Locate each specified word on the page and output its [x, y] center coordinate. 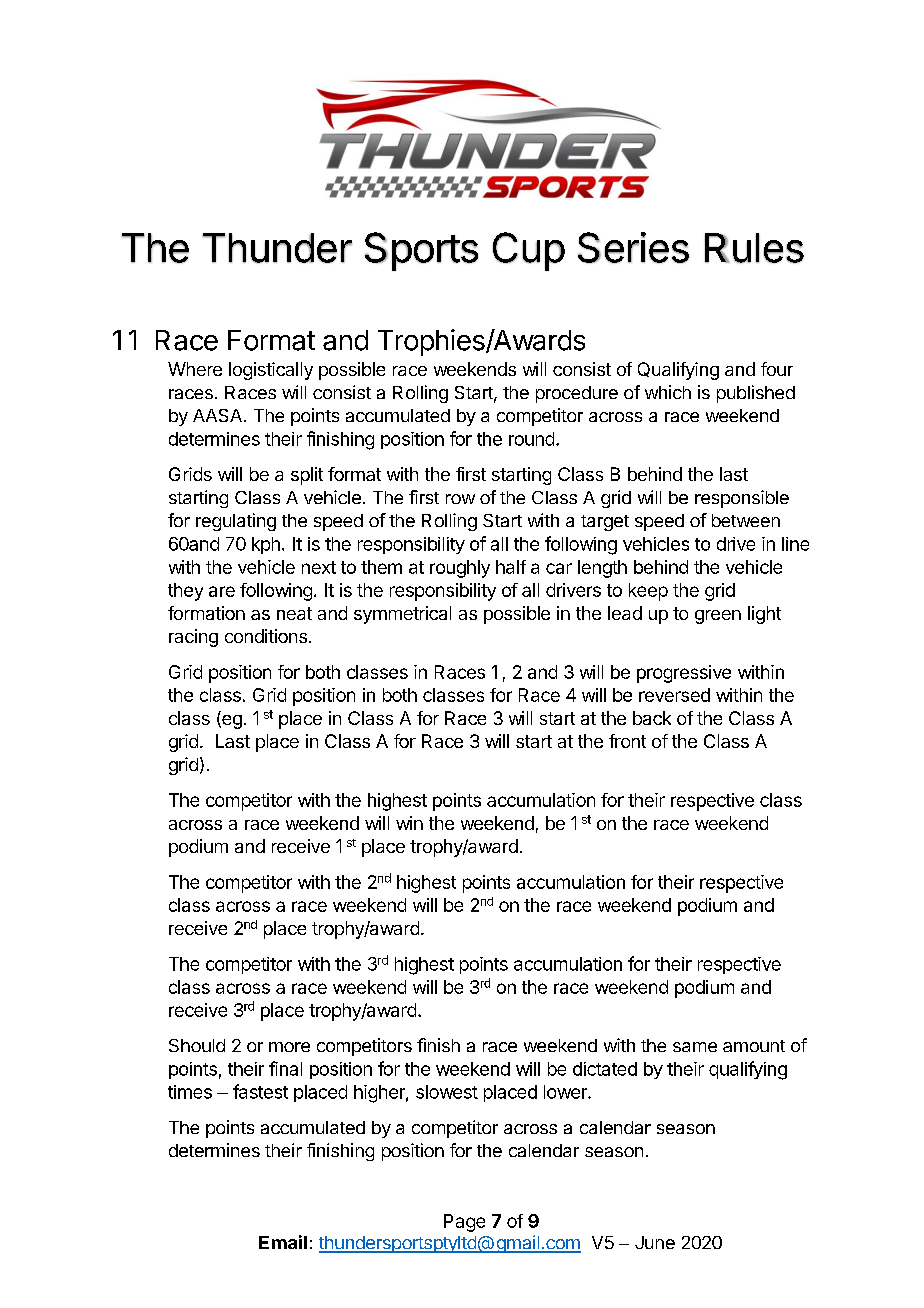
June [655, 1242]
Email [283, 1242]
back [652, 718]
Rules [754, 248]
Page [464, 1223]
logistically [271, 371]
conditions [266, 636]
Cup [529, 251]
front [627, 741]
